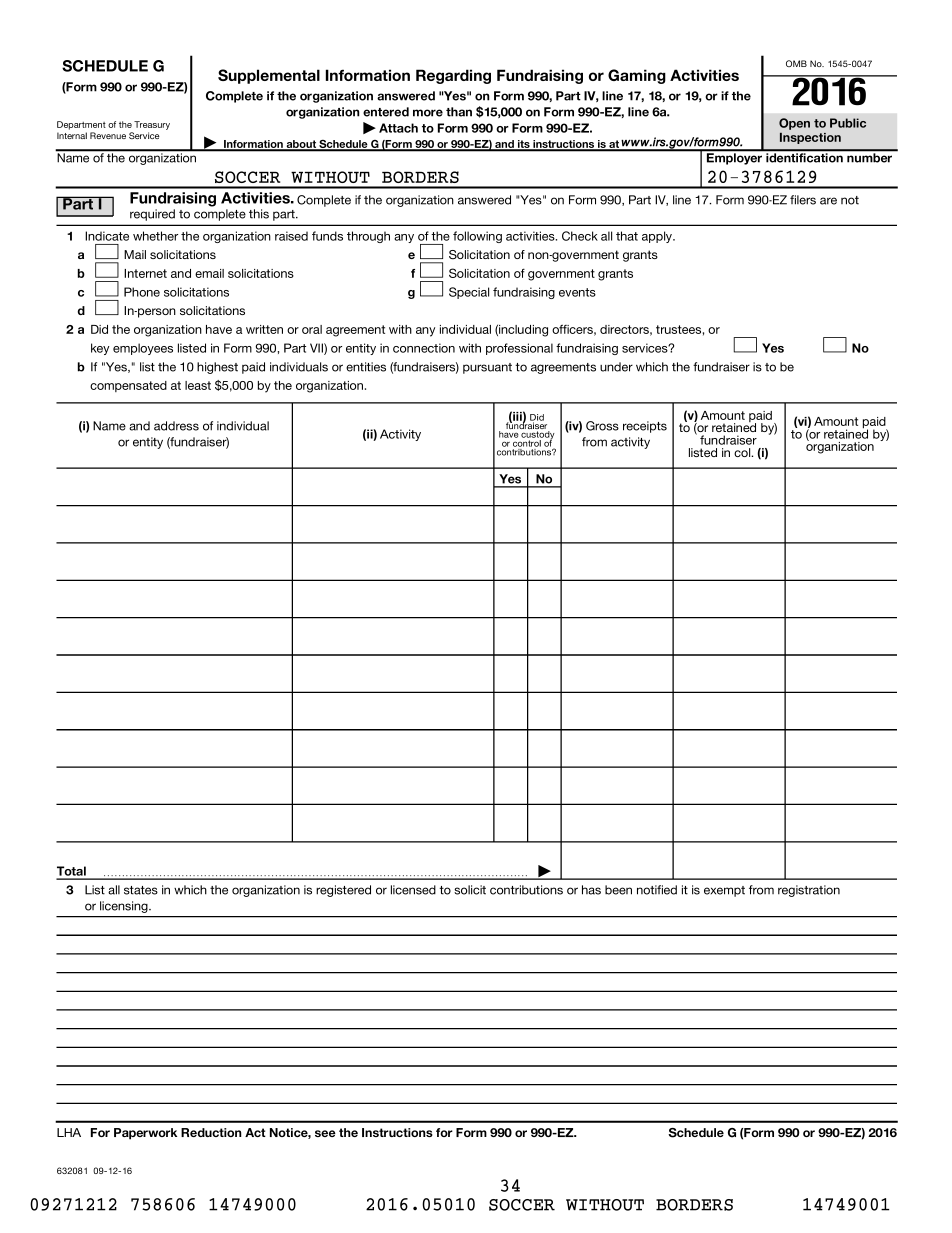 The image size is (952, 1233). I want to click on Paperwork, so click(145, 1134).
